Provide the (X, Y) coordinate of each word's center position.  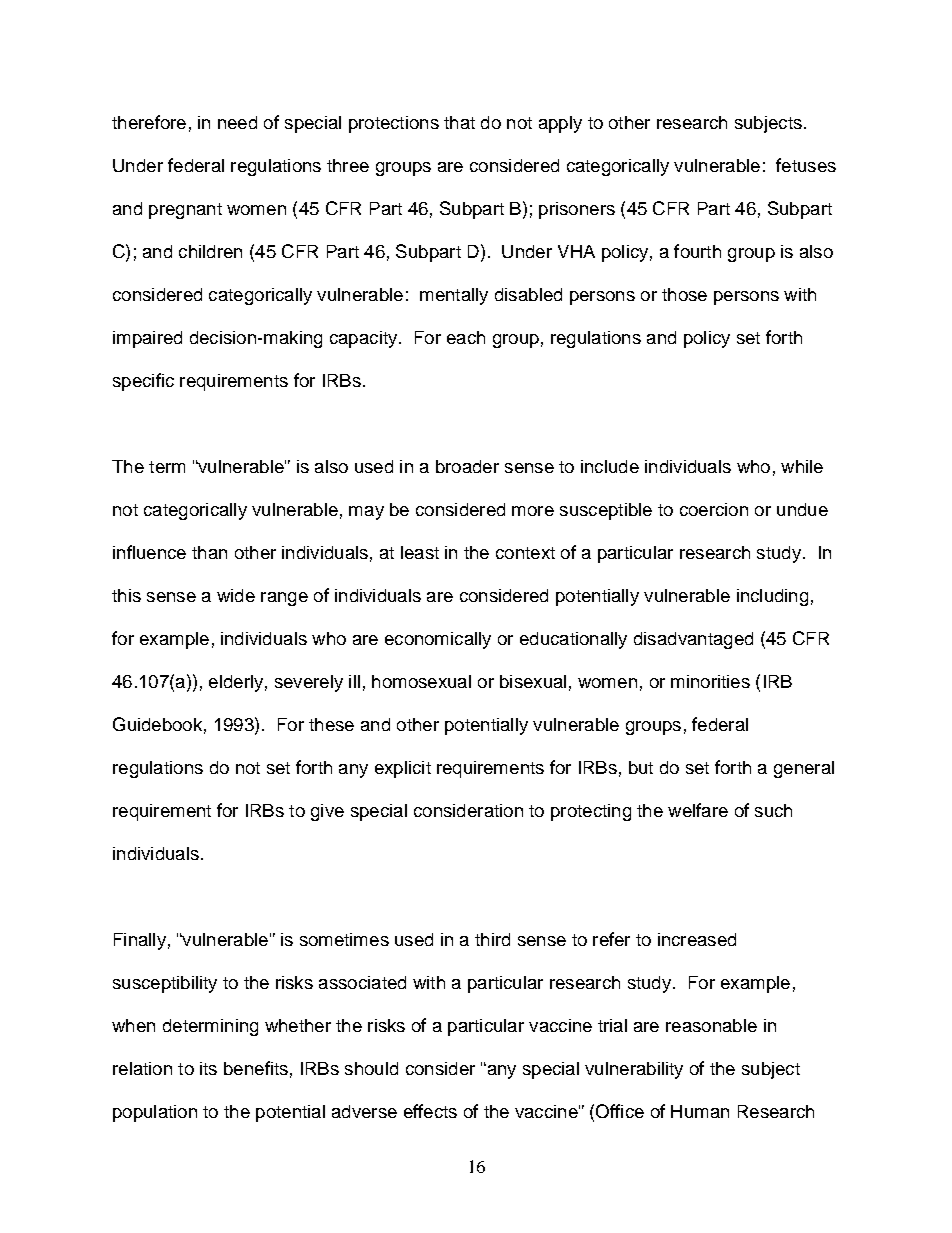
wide (236, 595)
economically (438, 640)
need (237, 122)
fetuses (806, 165)
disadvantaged (693, 640)
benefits (256, 1068)
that (459, 122)
